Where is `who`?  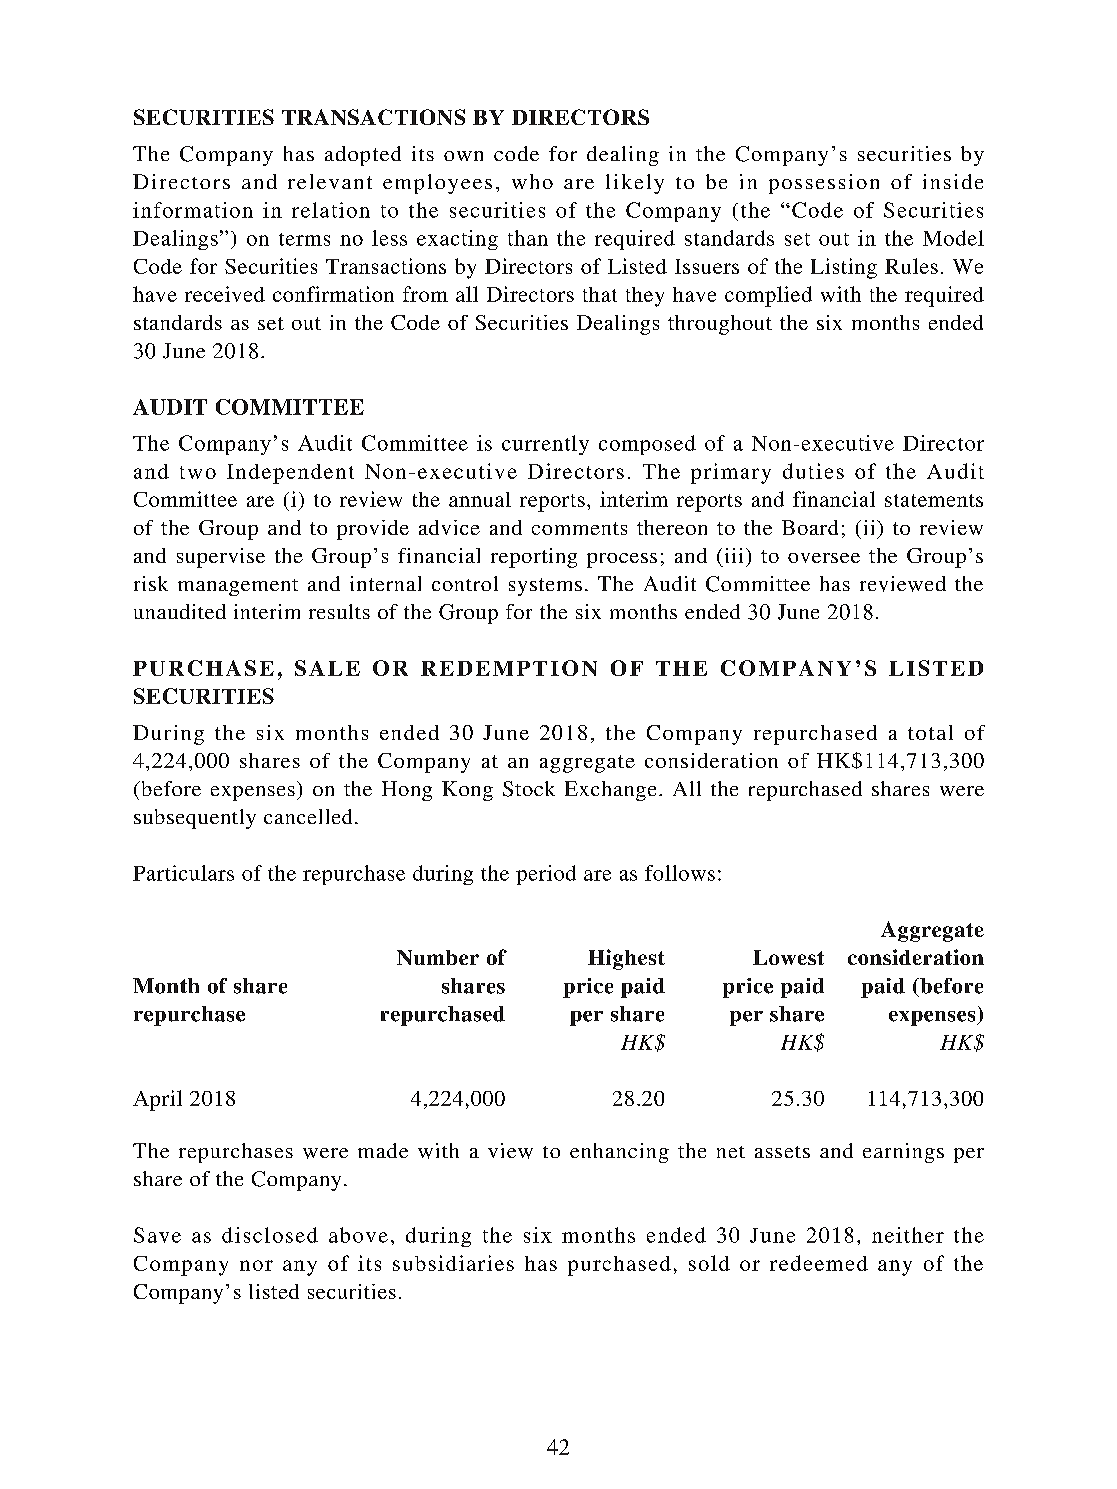
who is located at coordinates (532, 181).
